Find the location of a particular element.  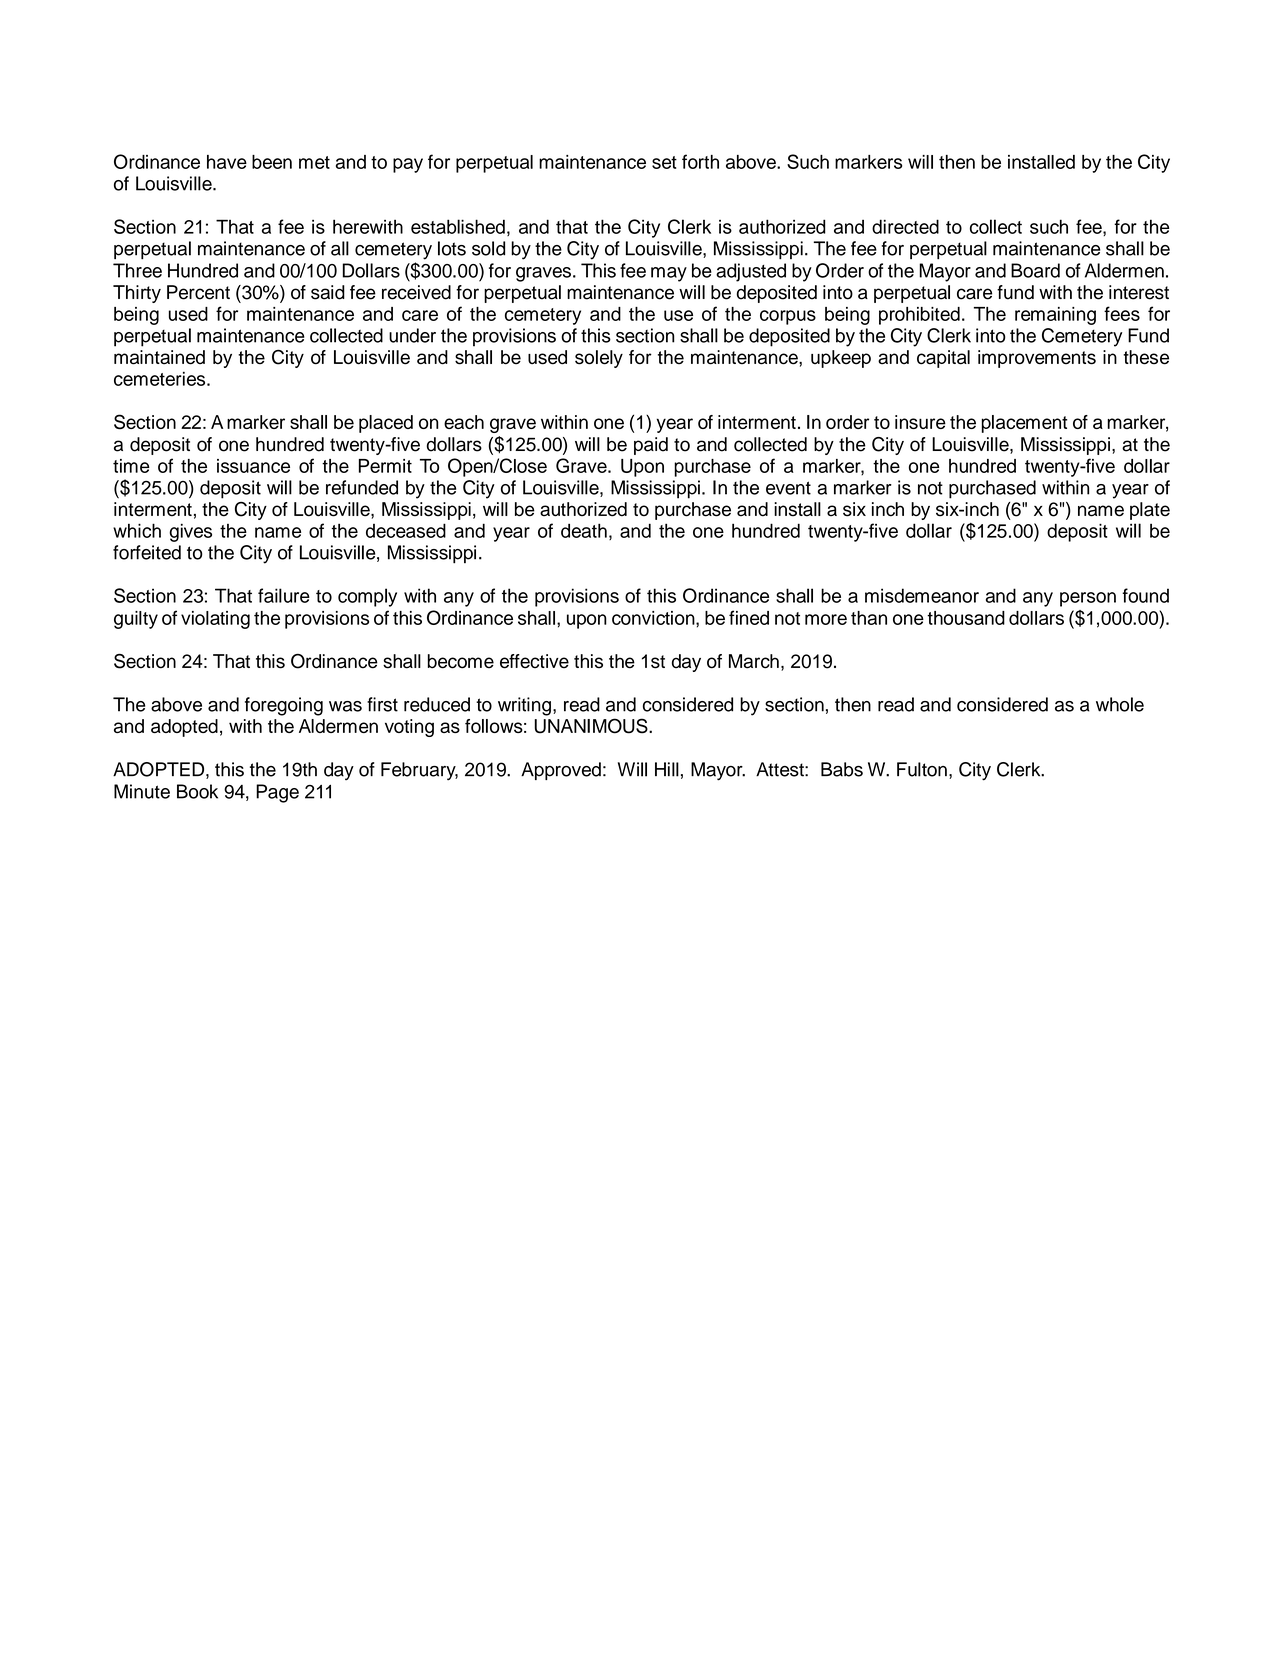

issuance is located at coordinates (253, 466).
